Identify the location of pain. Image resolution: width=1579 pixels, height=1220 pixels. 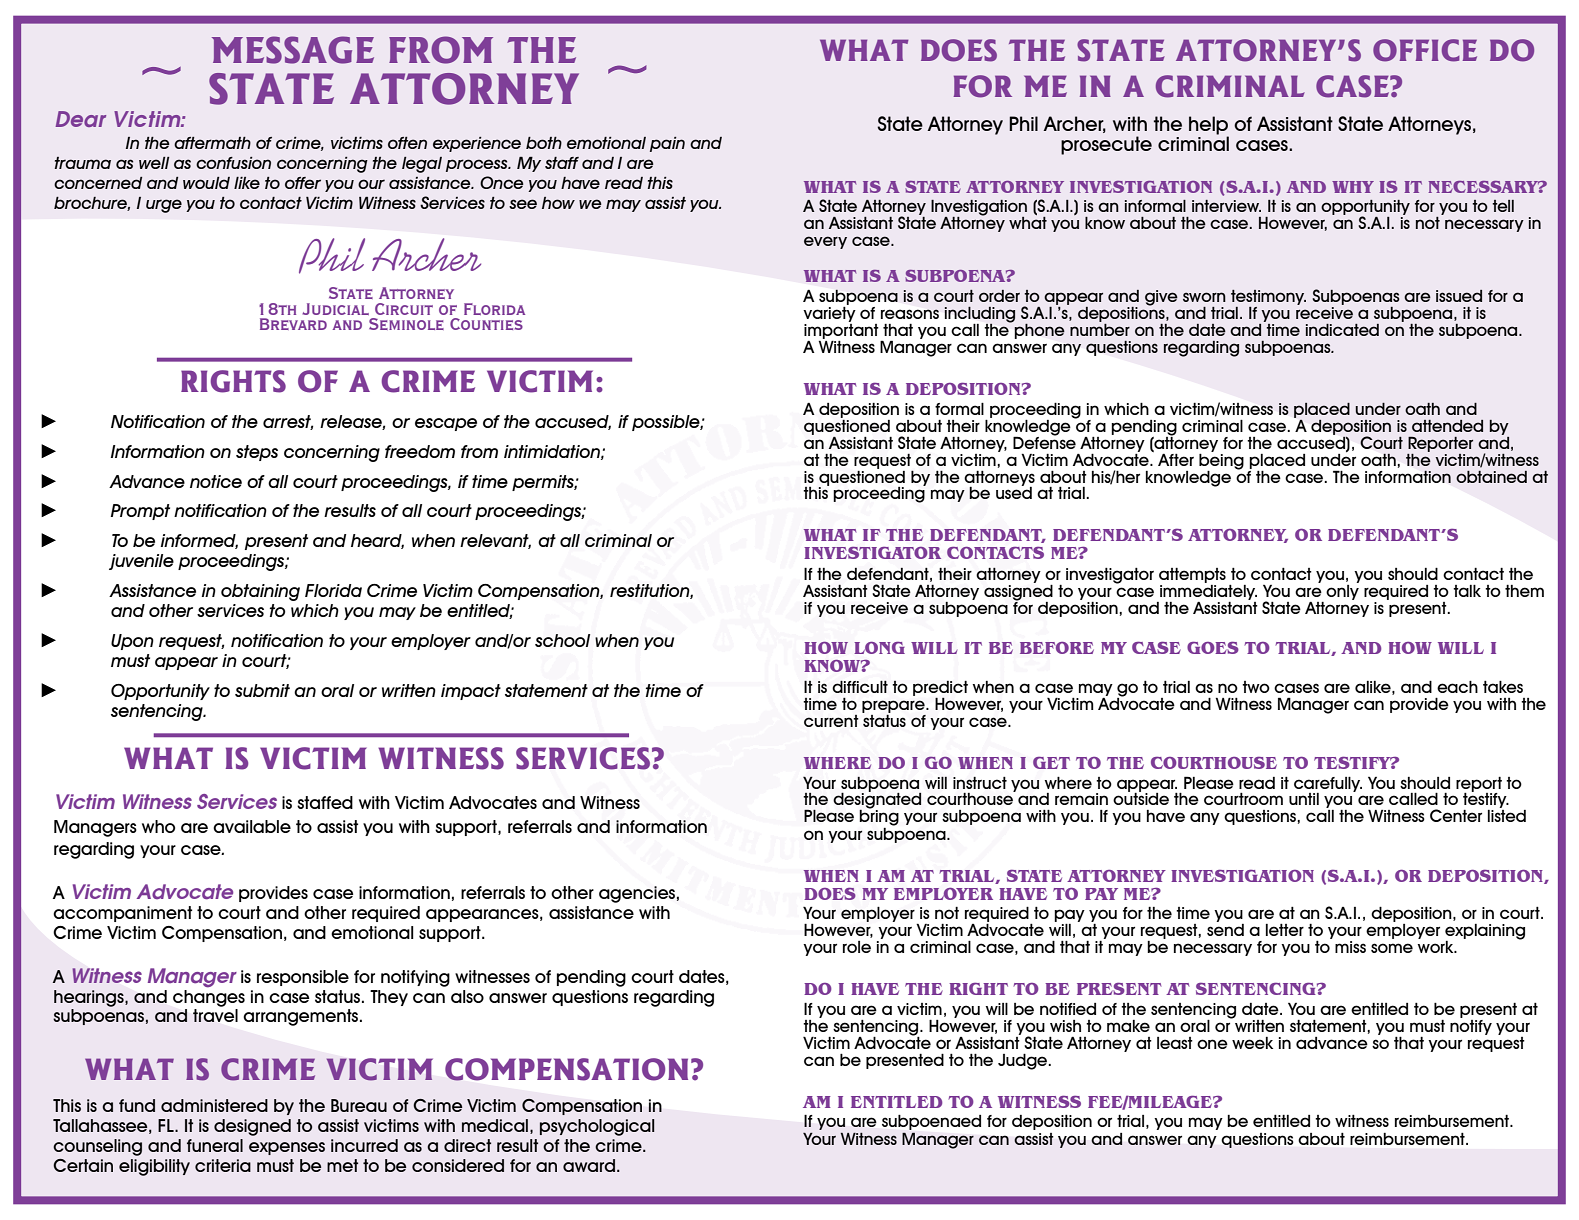
(667, 144).
